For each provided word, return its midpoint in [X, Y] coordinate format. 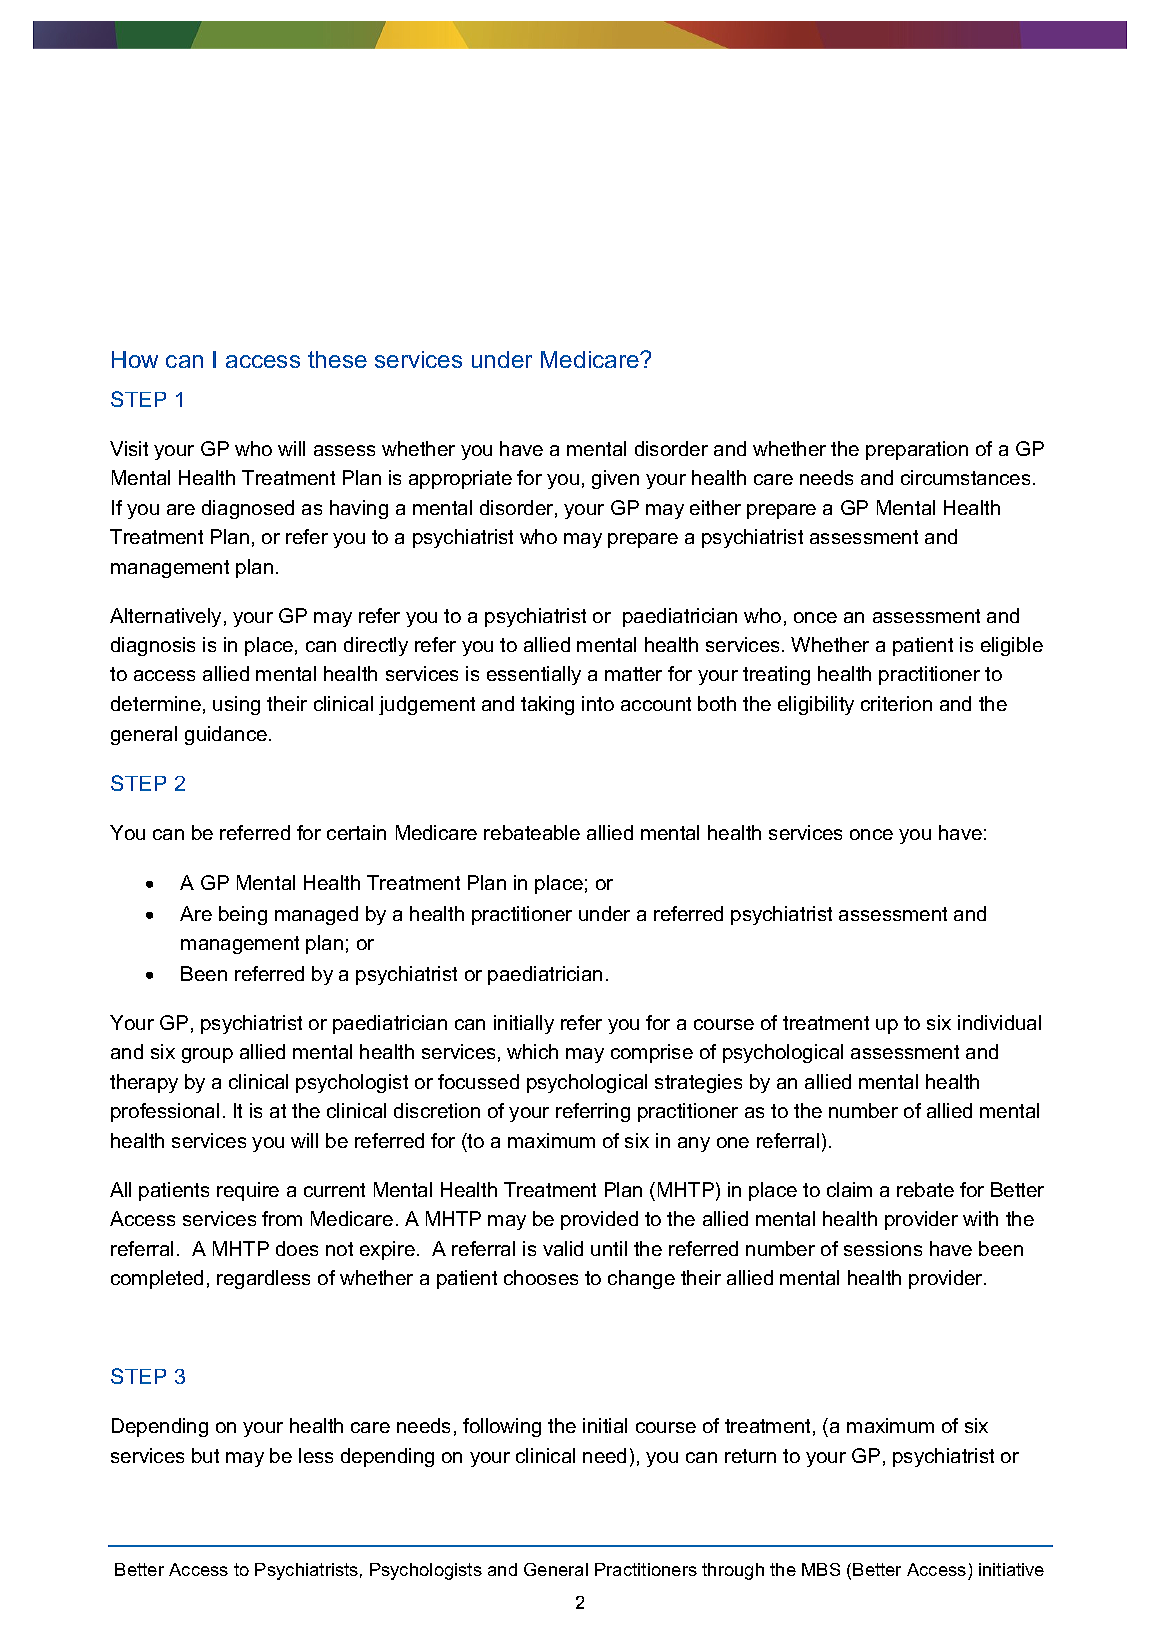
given [615, 479]
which [532, 1051]
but [205, 1455]
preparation [917, 450]
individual [999, 1022]
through [733, 1571]
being [243, 915]
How [135, 359]
